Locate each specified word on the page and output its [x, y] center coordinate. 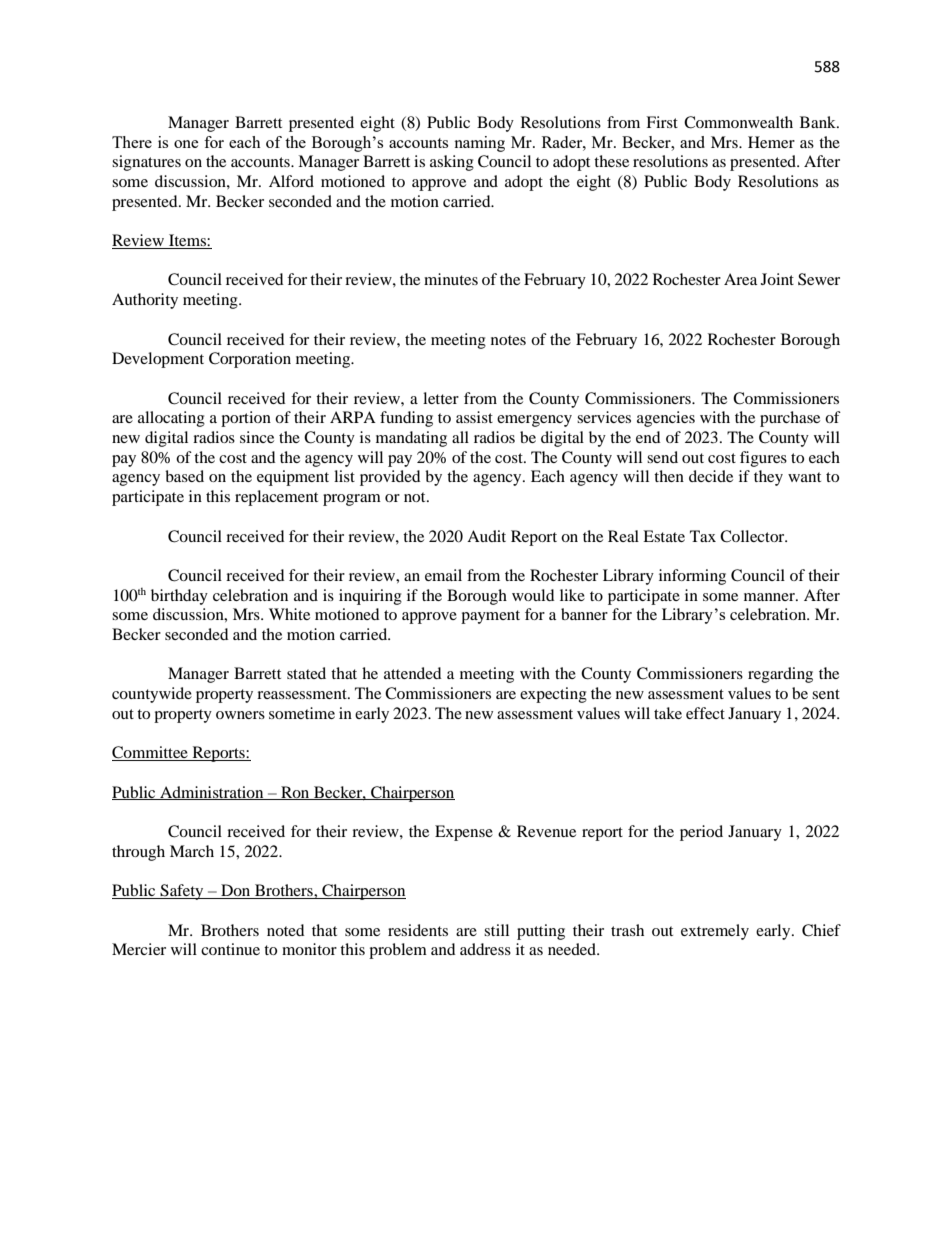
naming [479, 144]
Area [740, 279]
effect [705, 713]
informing [692, 577]
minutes [451, 279]
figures [763, 459]
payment [490, 617]
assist [474, 417]
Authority [145, 301]
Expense [464, 833]
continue [230, 949]
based [184, 476]
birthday [179, 597]
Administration [212, 793]
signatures [146, 163]
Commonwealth [738, 122]
